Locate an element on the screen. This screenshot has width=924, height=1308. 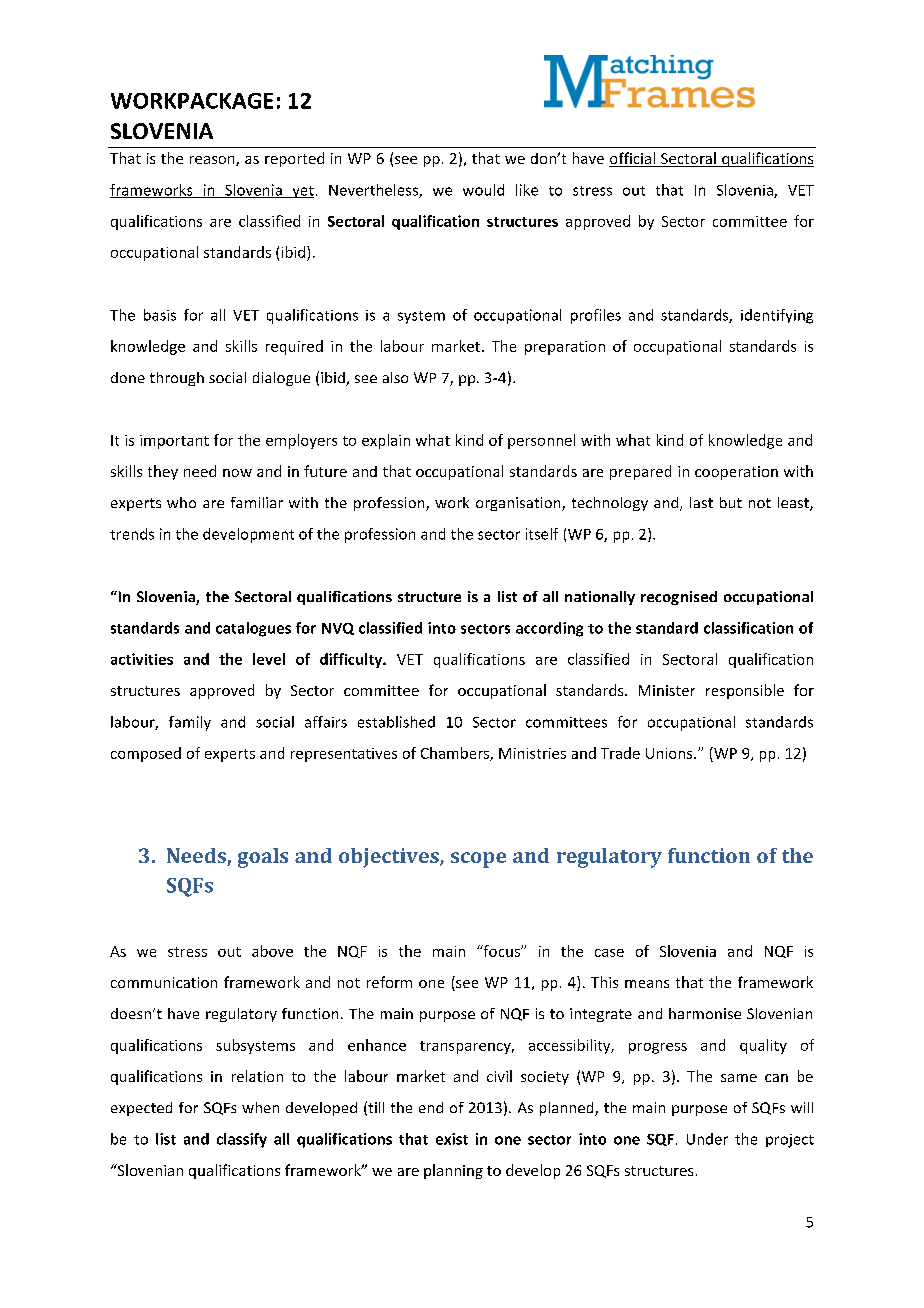
official is located at coordinates (633, 159).
